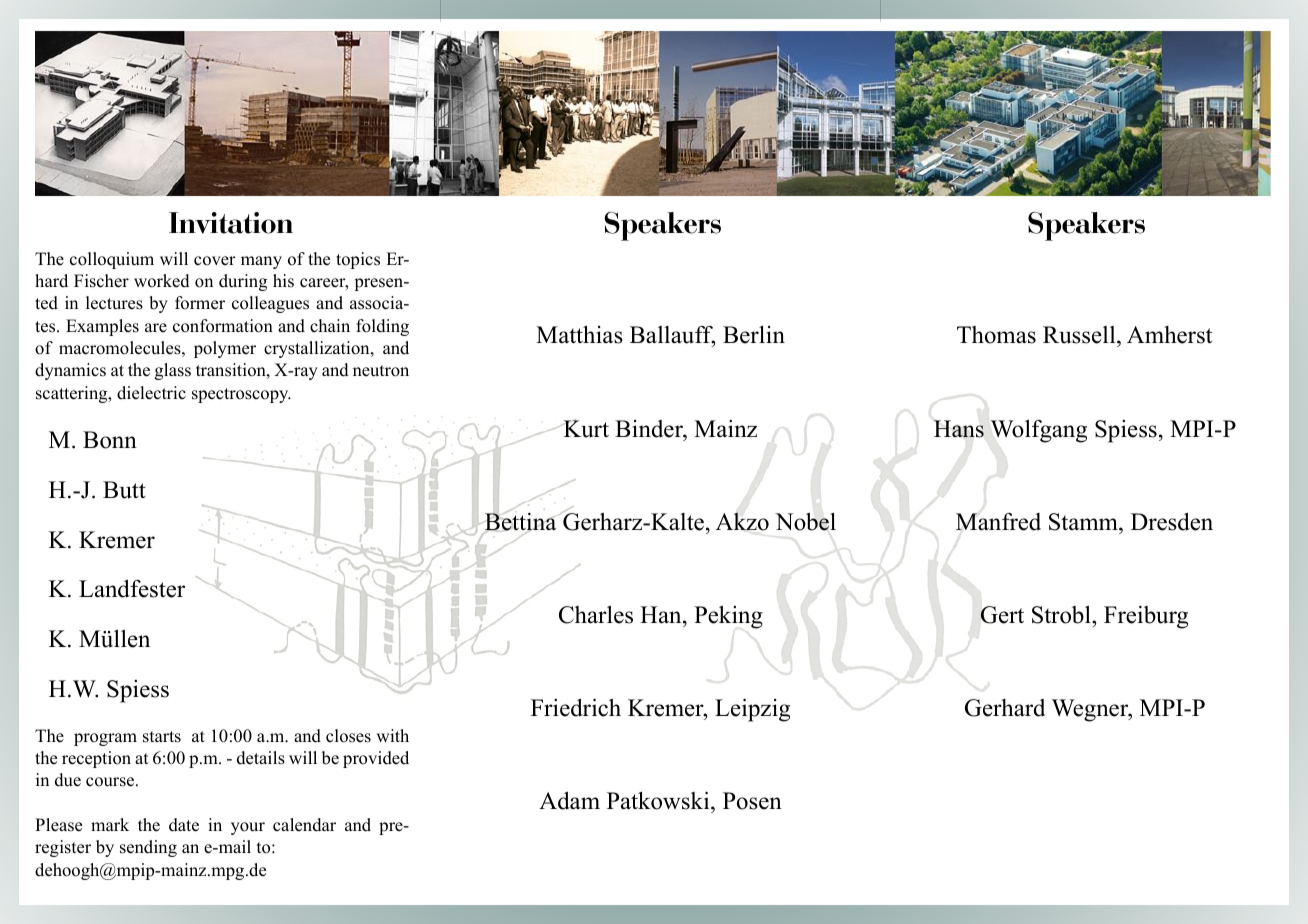  I want to click on Manfred, so click(998, 522).
